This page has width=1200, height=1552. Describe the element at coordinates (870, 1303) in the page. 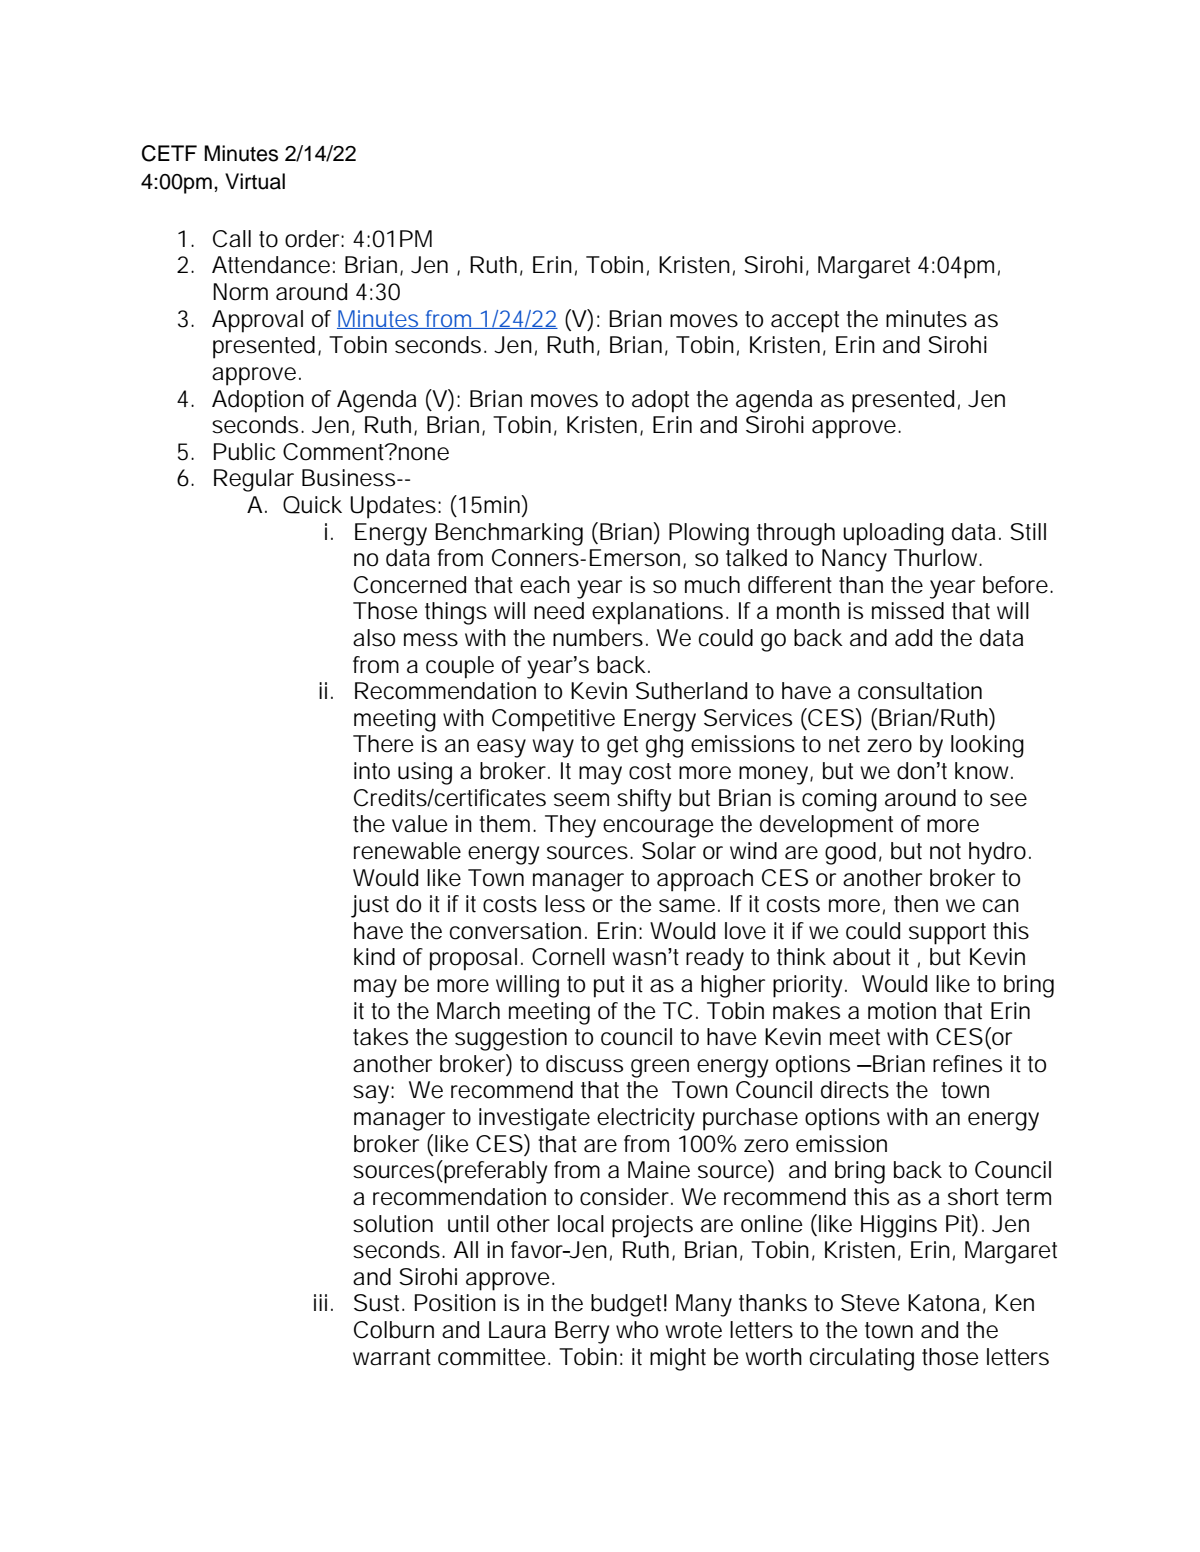

I see `Steve` at that location.
